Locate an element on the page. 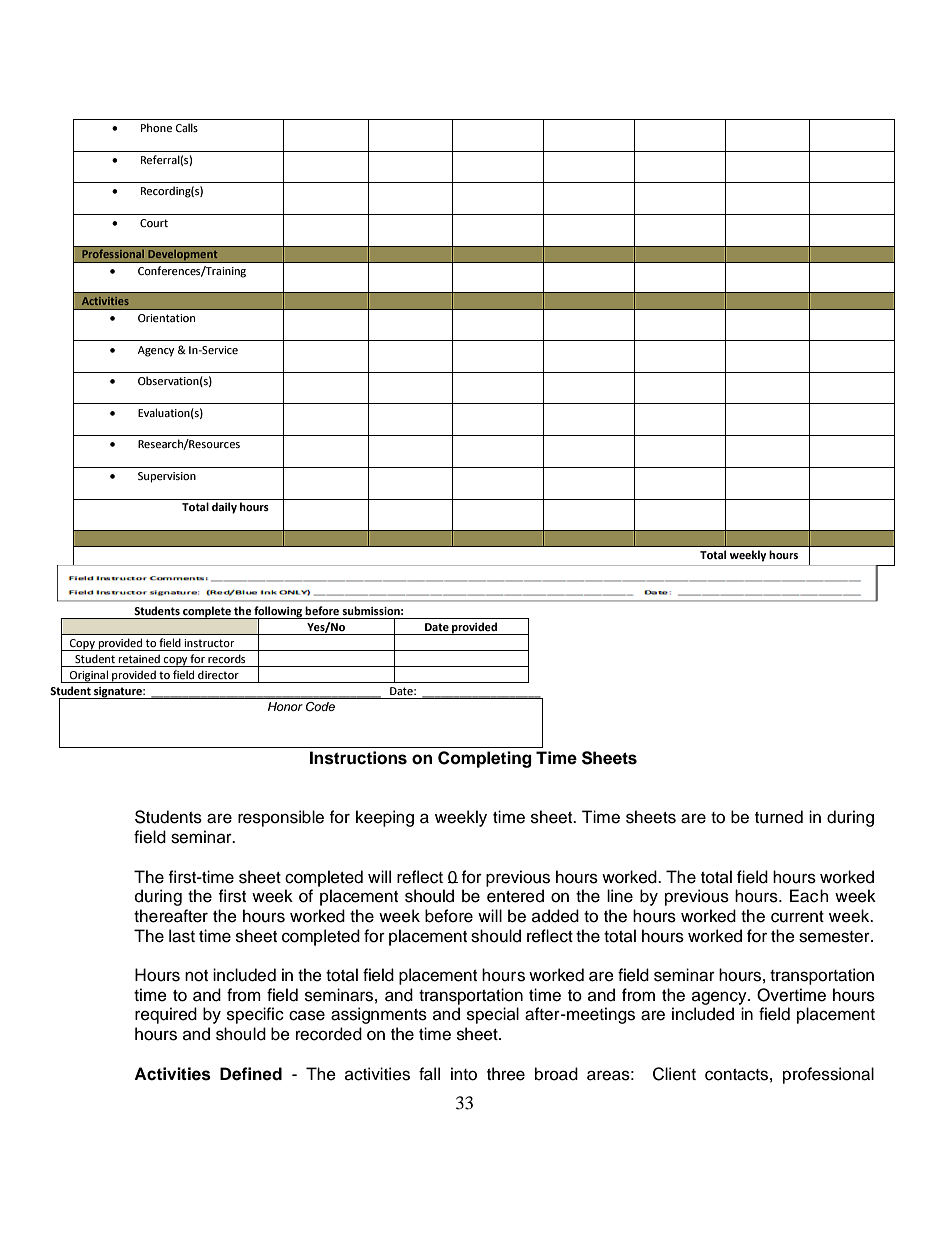  Court is located at coordinates (154, 223).
